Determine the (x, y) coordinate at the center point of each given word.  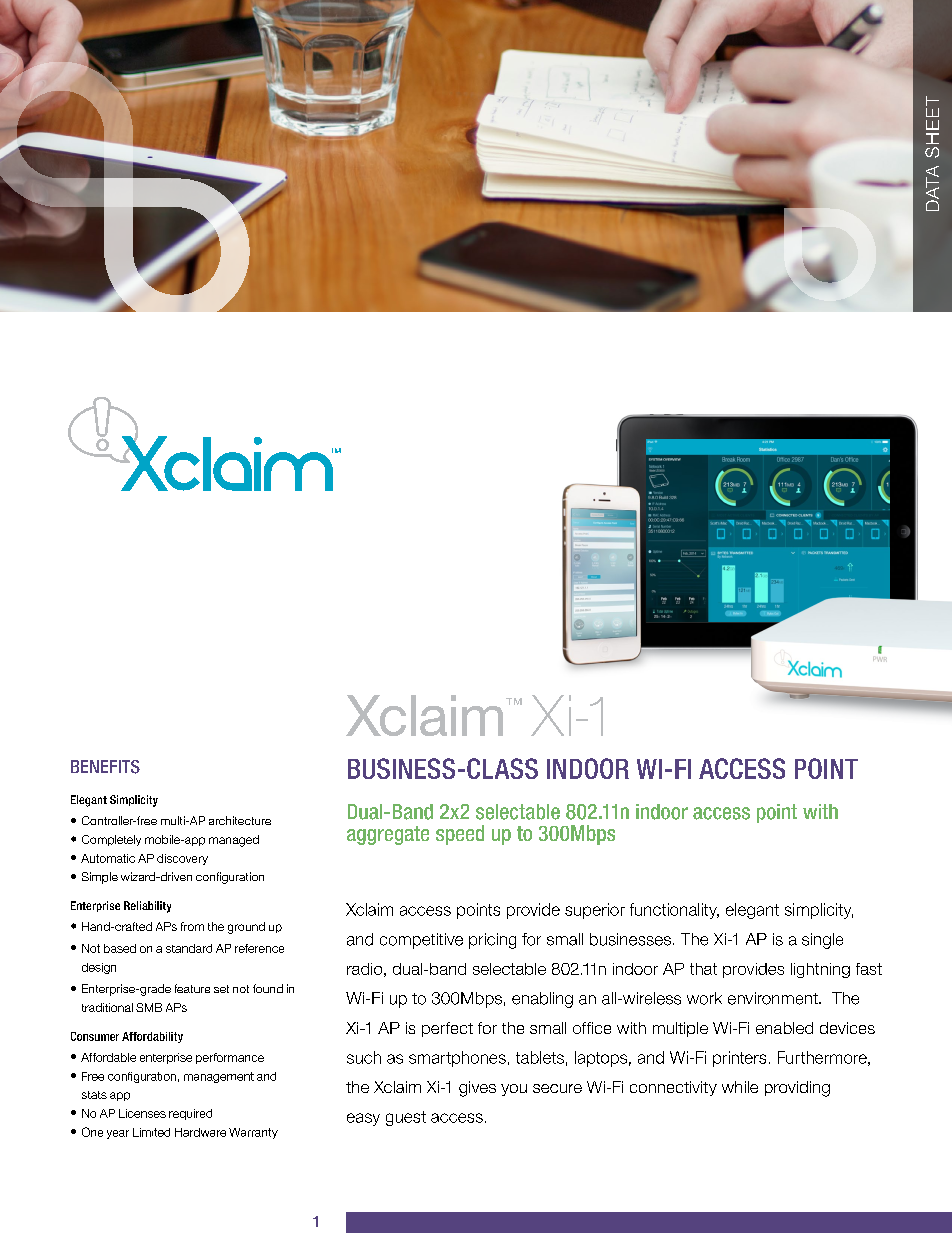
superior (595, 911)
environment (774, 998)
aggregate (388, 835)
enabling (542, 1000)
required (190, 1114)
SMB (149, 1007)
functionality (674, 911)
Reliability (147, 907)
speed (460, 835)
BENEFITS (105, 767)
